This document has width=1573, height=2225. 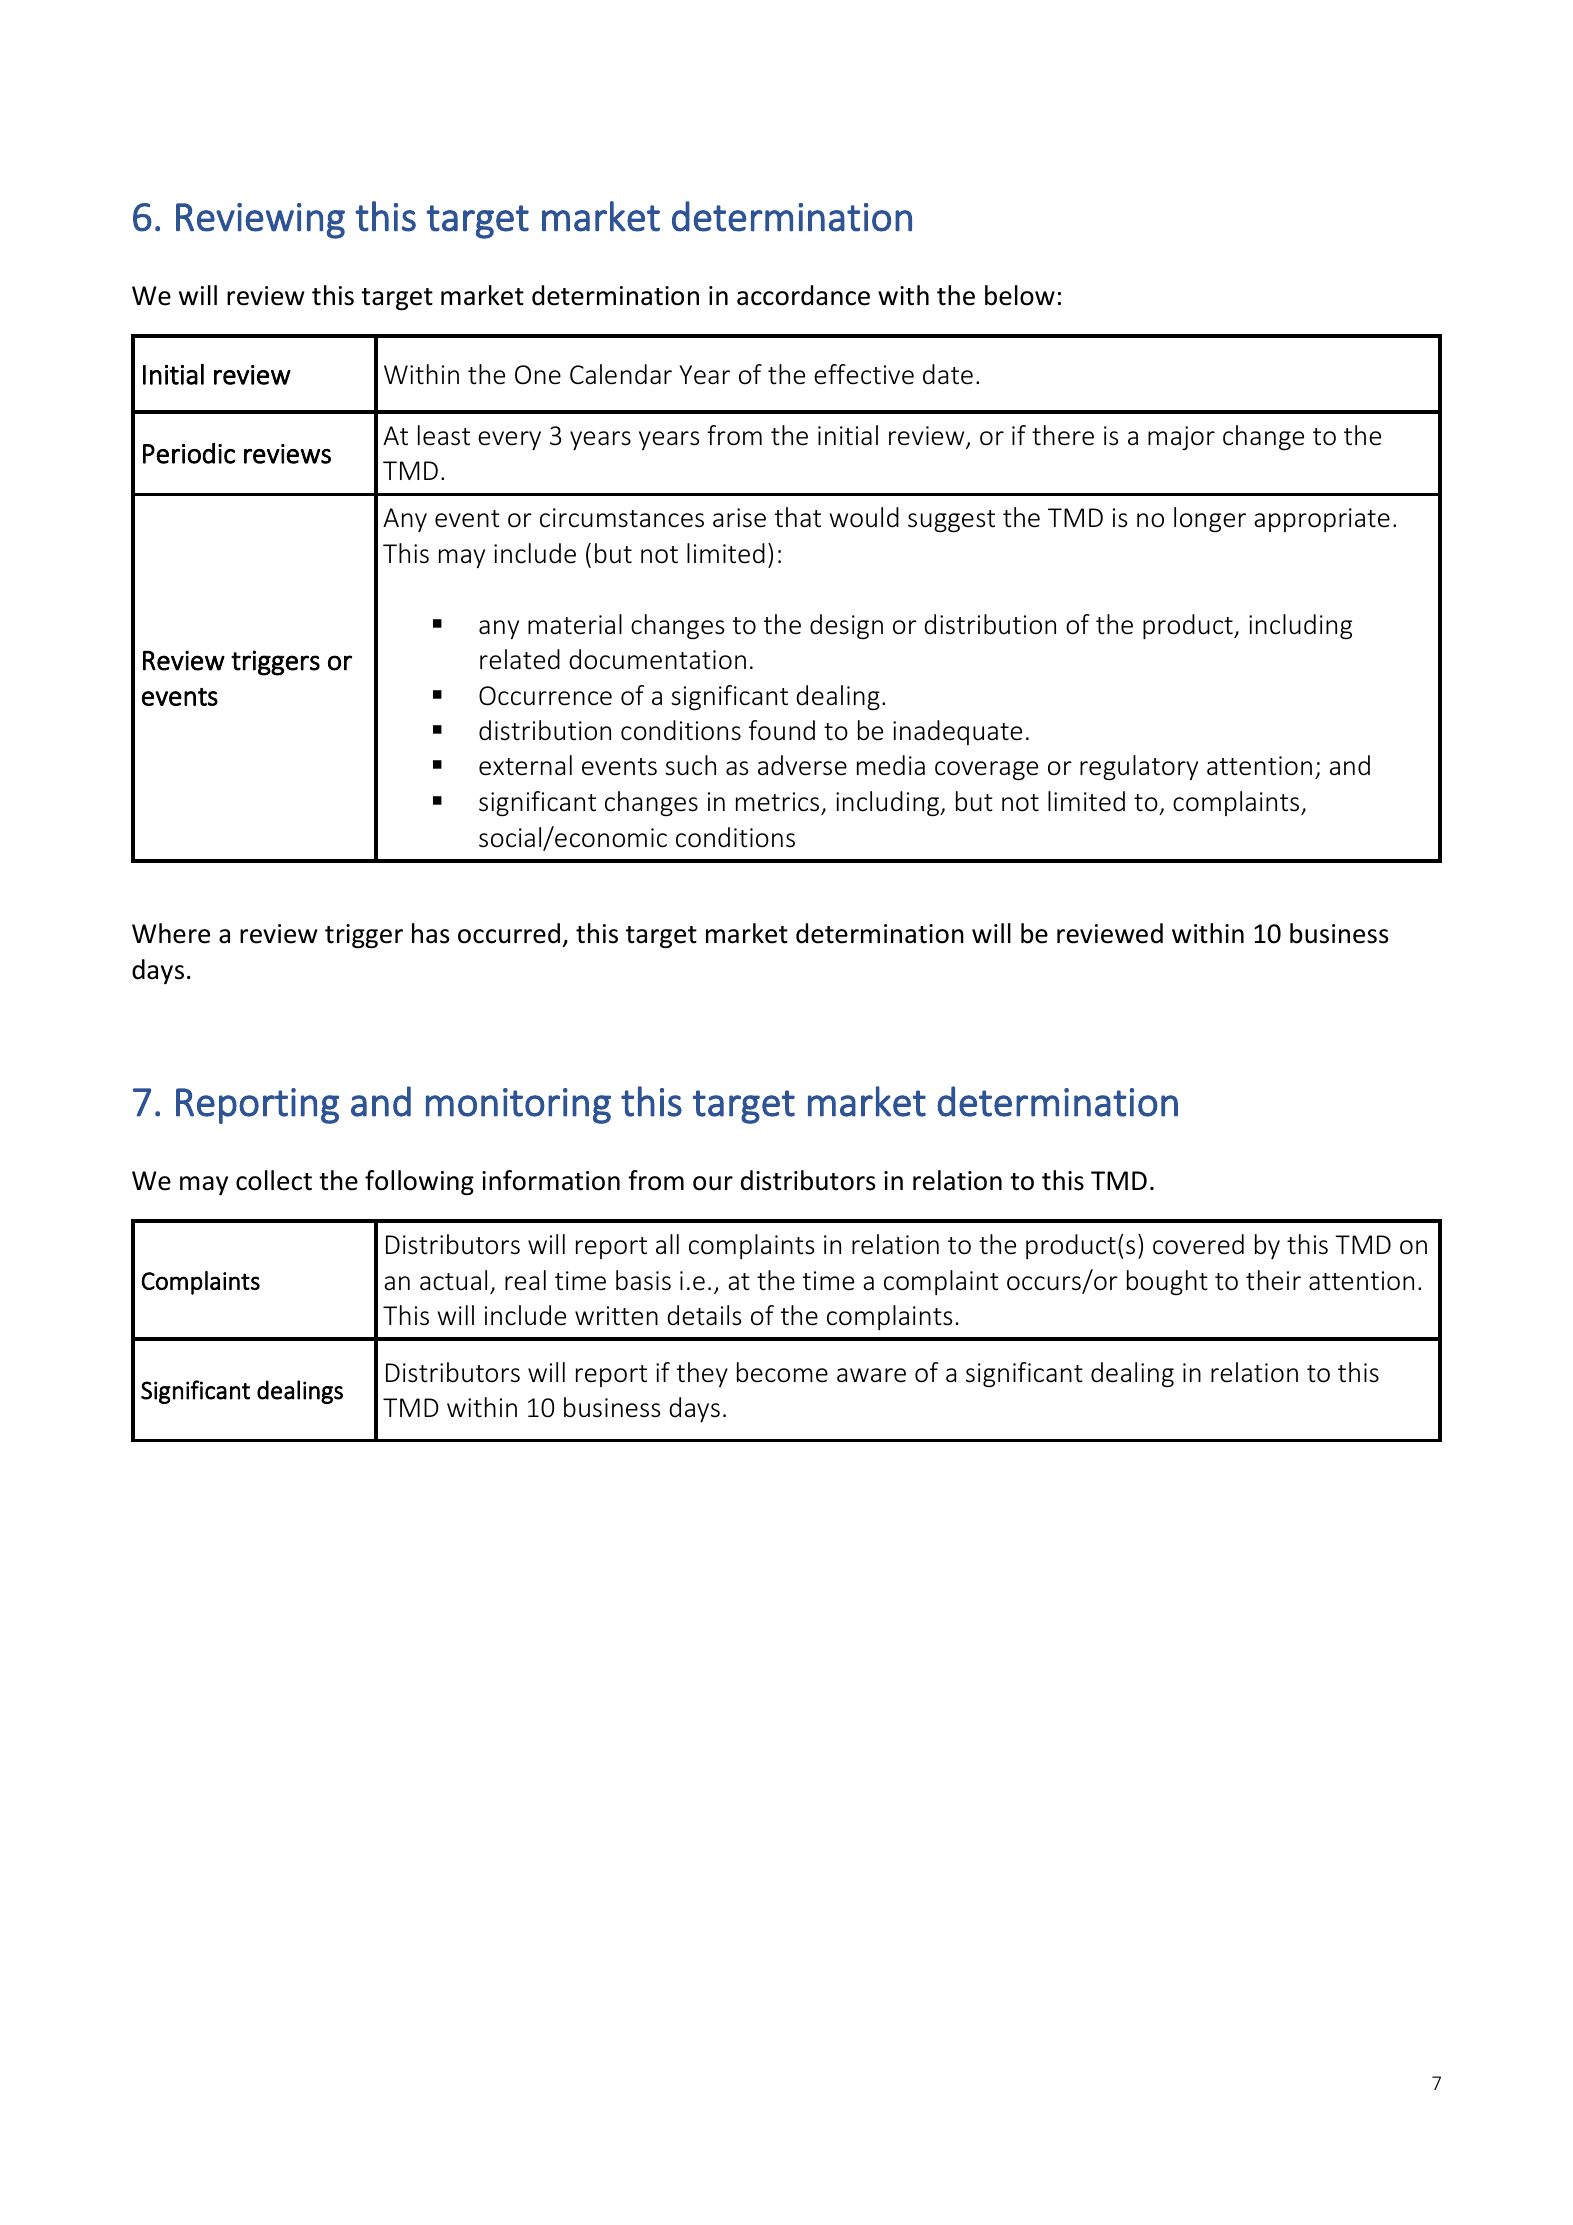 What do you see at coordinates (1020, 295) in the document?
I see `below` at bounding box center [1020, 295].
